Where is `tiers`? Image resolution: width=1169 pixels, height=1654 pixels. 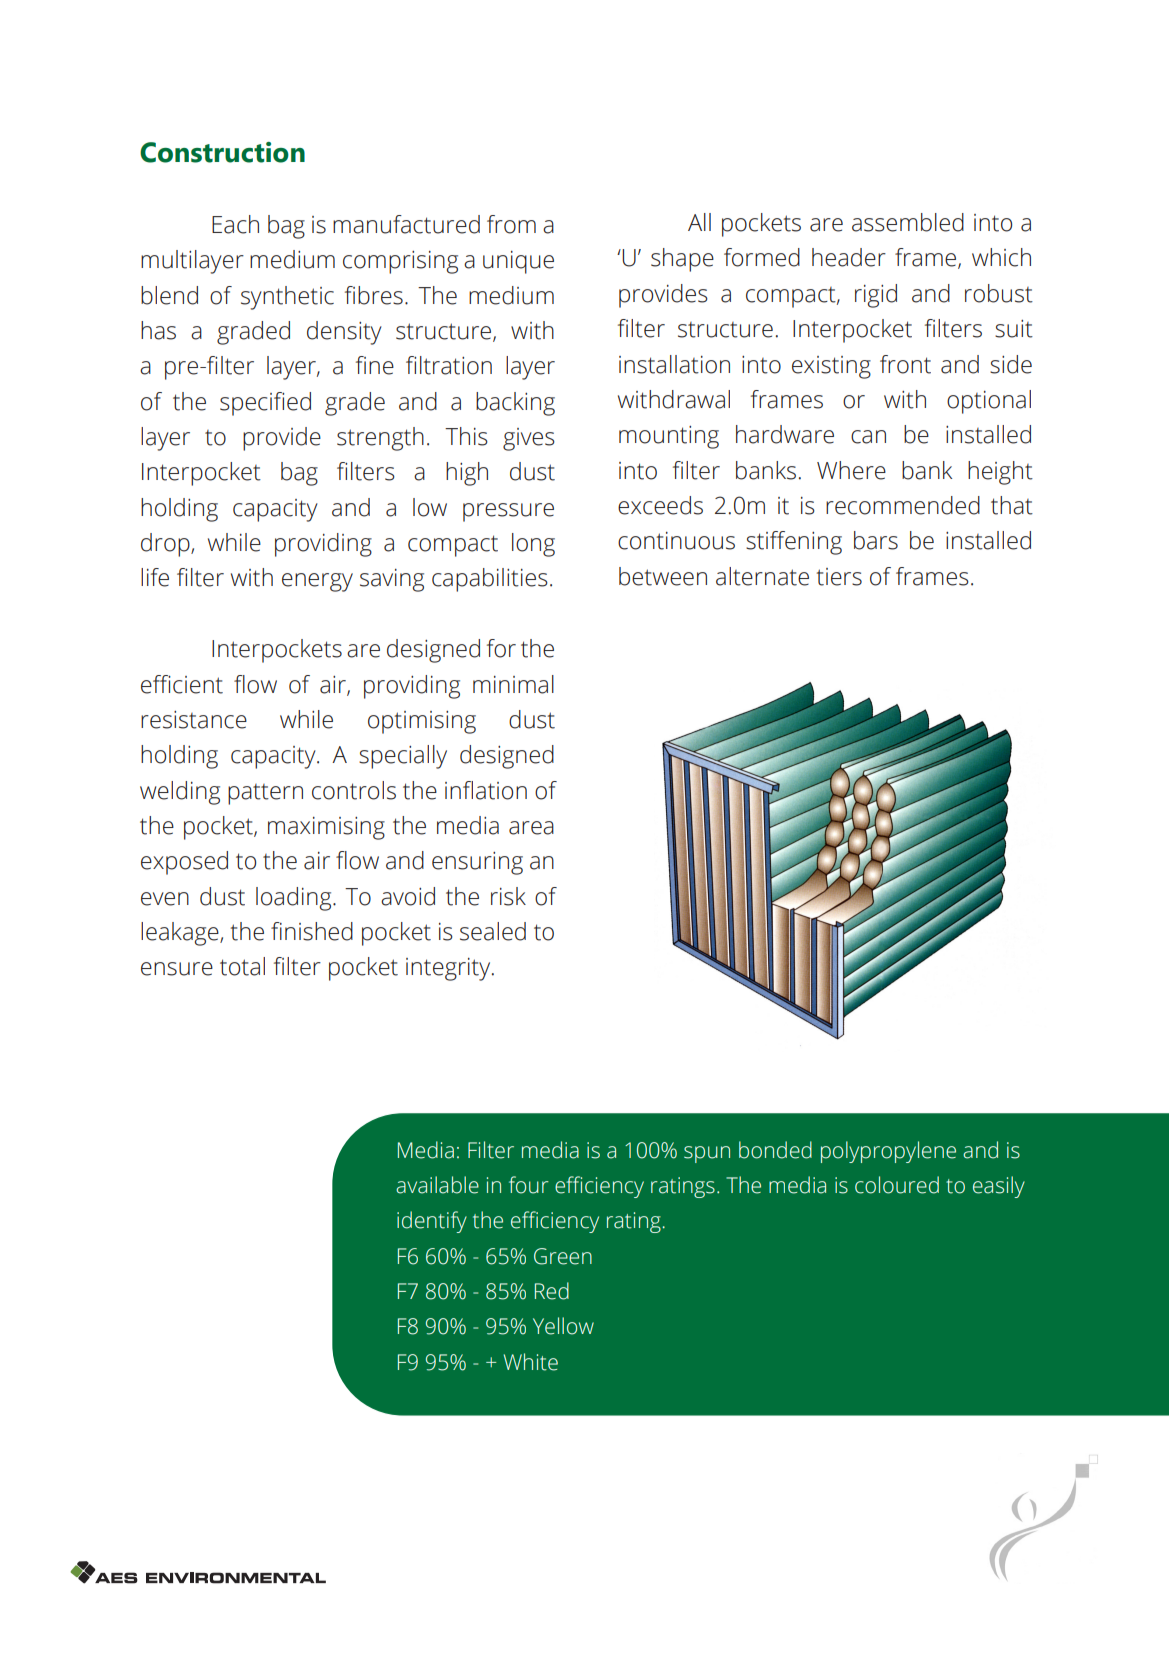
tiers is located at coordinates (839, 577).
